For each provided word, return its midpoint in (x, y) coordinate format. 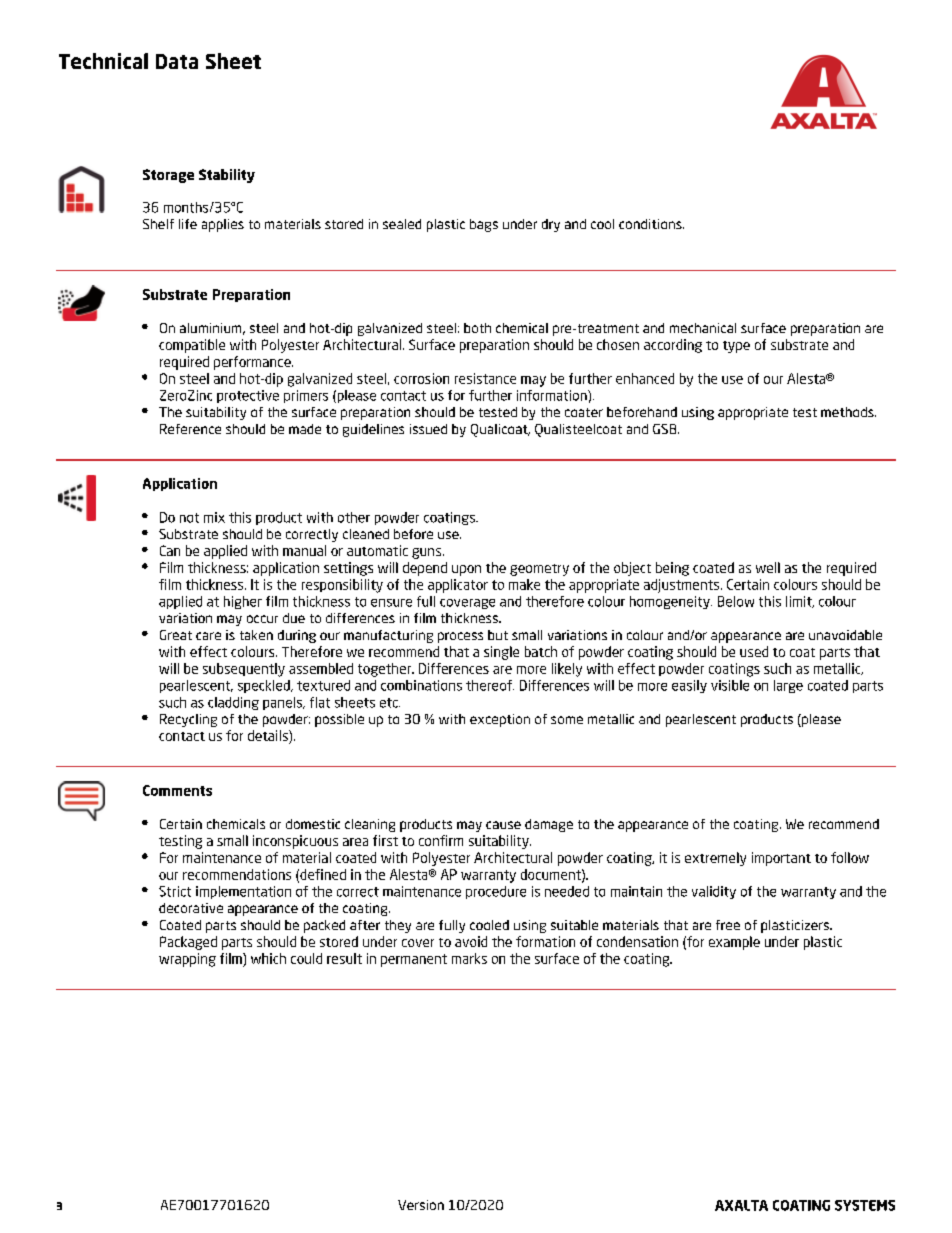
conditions (651, 224)
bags (484, 225)
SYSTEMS (865, 1205)
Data (177, 61)
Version (421, 1205)
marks (469, 958)
